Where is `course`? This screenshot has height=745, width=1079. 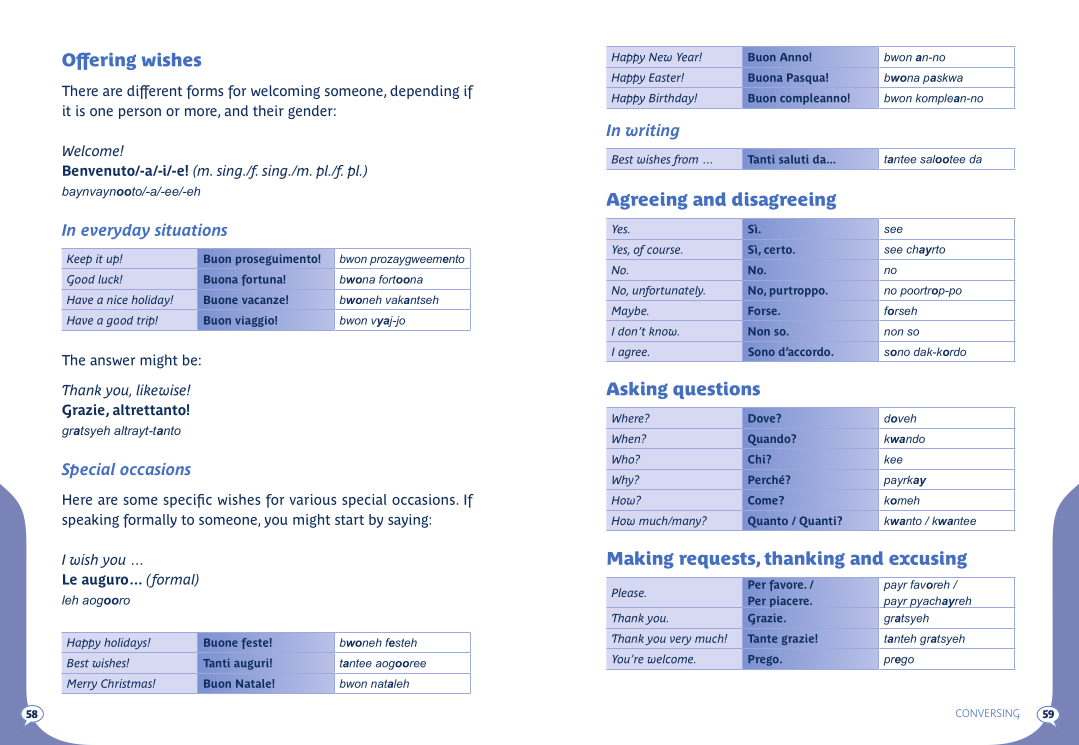
course is located at coordinates (664, 250).
